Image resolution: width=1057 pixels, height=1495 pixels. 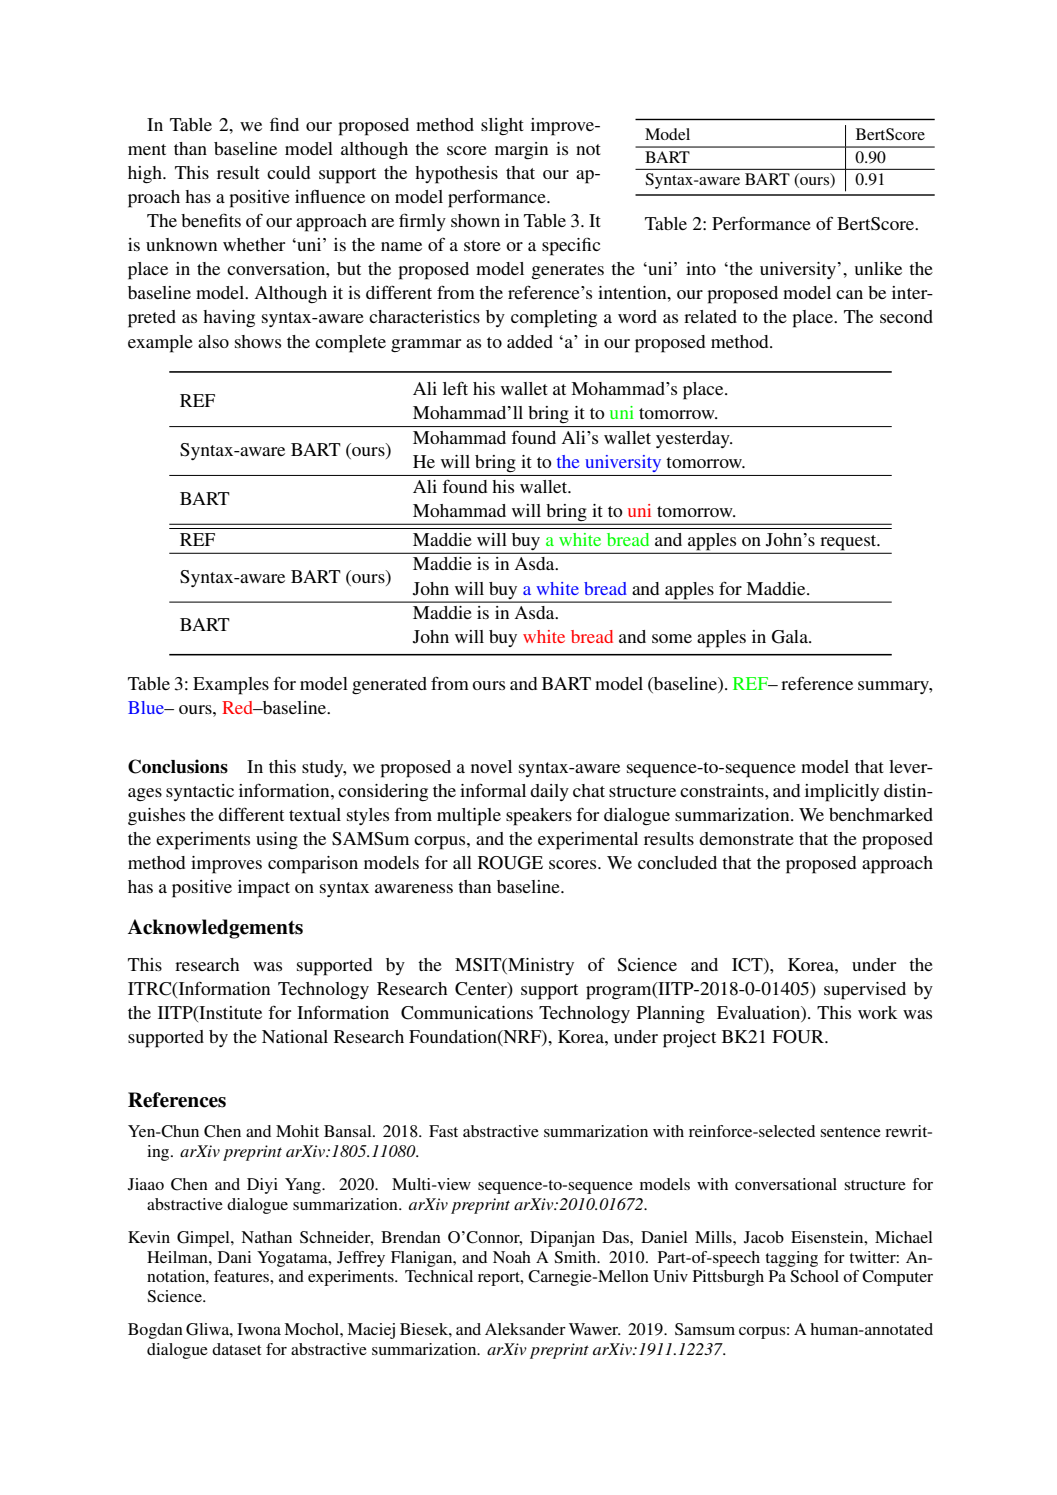 What do you see at coordinates (878, 268) in the document?
I see `unlike` at bounding box center [878, 268].
